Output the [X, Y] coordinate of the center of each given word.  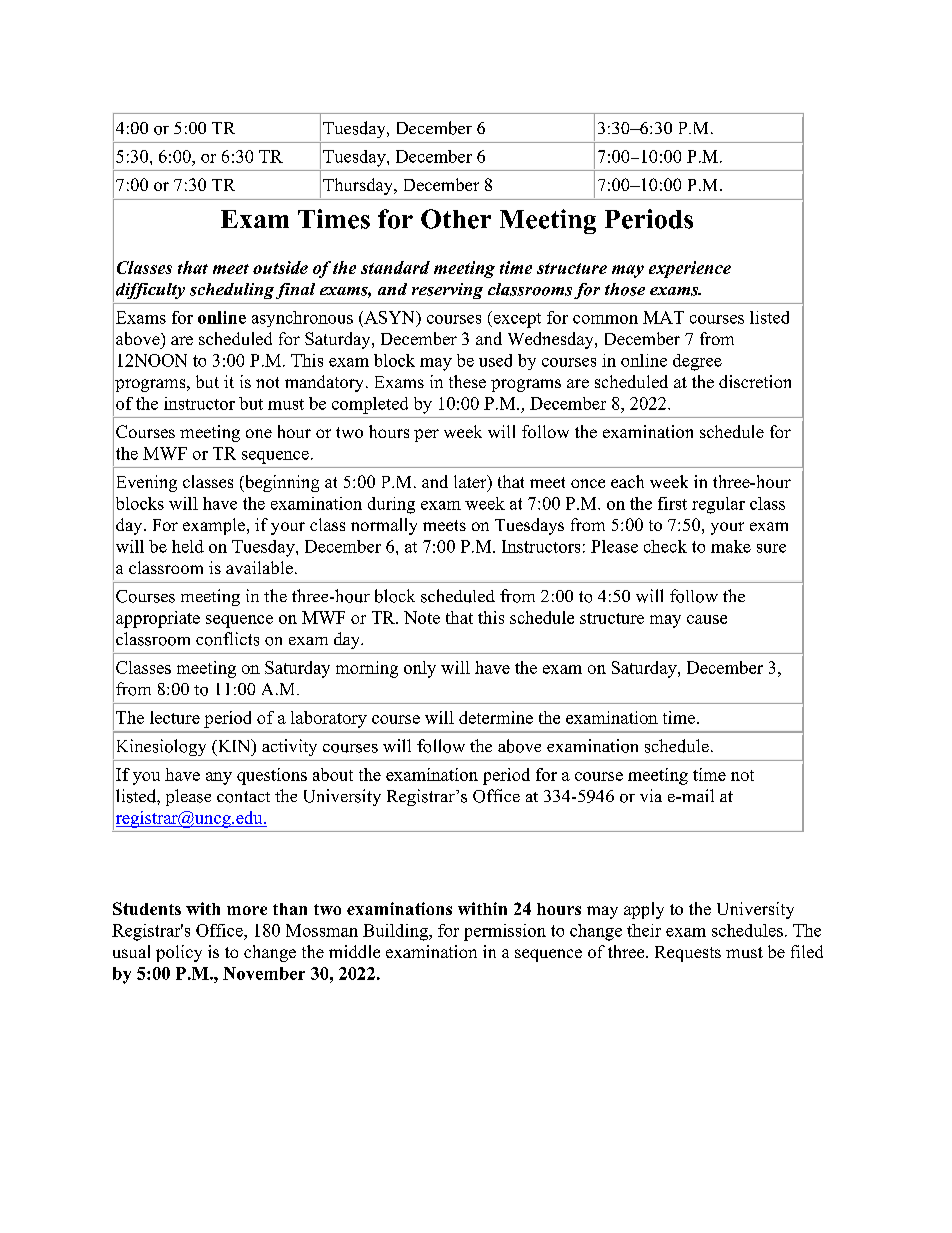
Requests [688, 954]
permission [505, 932]
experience [690, 269]
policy [179, 953]
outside [280, 267]
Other [456, 219]
